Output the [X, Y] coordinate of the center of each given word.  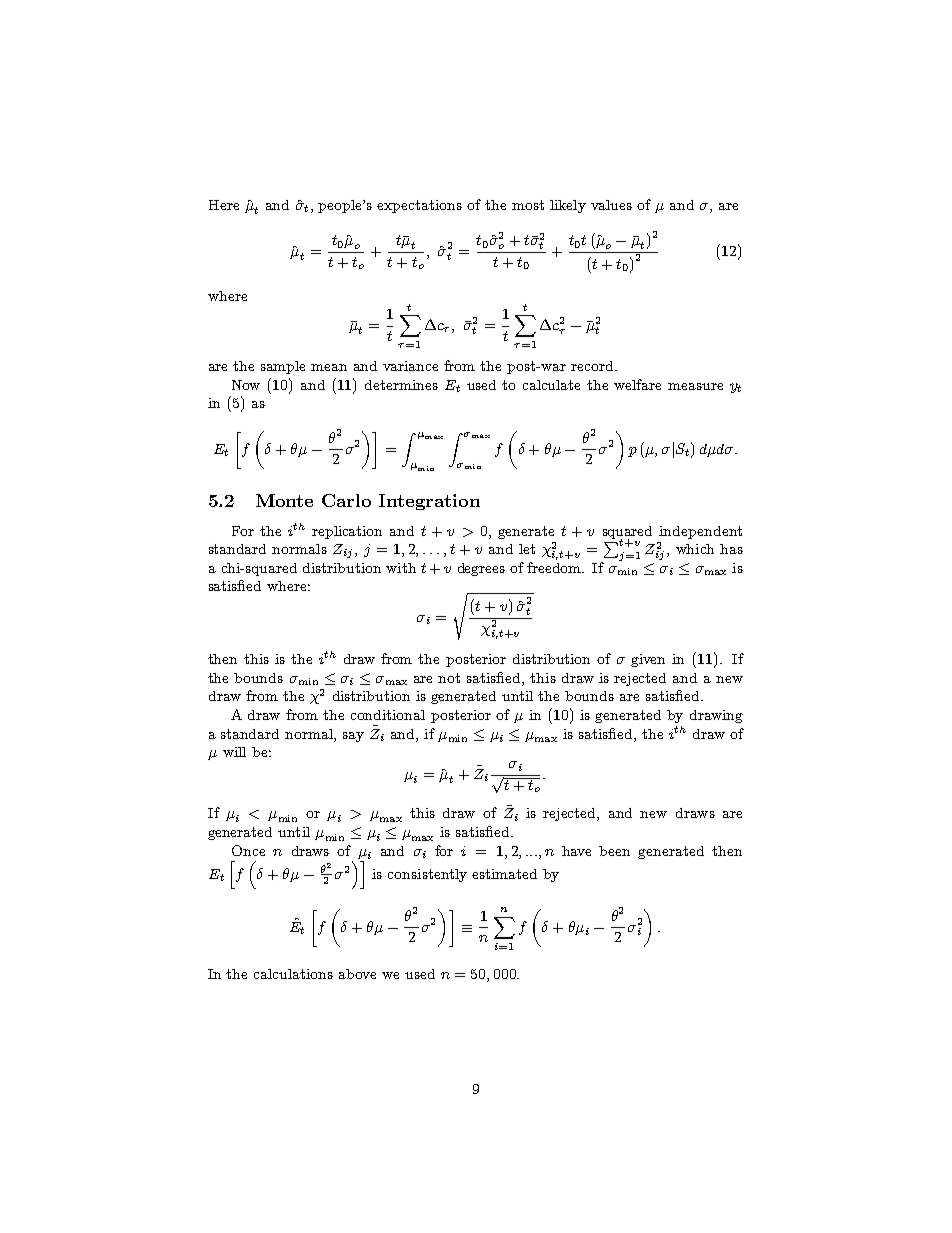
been [614, 851]
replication [347, 532]
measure [695, 386]
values [611, 205]
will [234, 752]
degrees [481, 569]
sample [283, 367]
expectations [419, 206]
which [695, 549]
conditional [388, 715]
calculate [551, 385]
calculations [293, 974]
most [528, 205]
